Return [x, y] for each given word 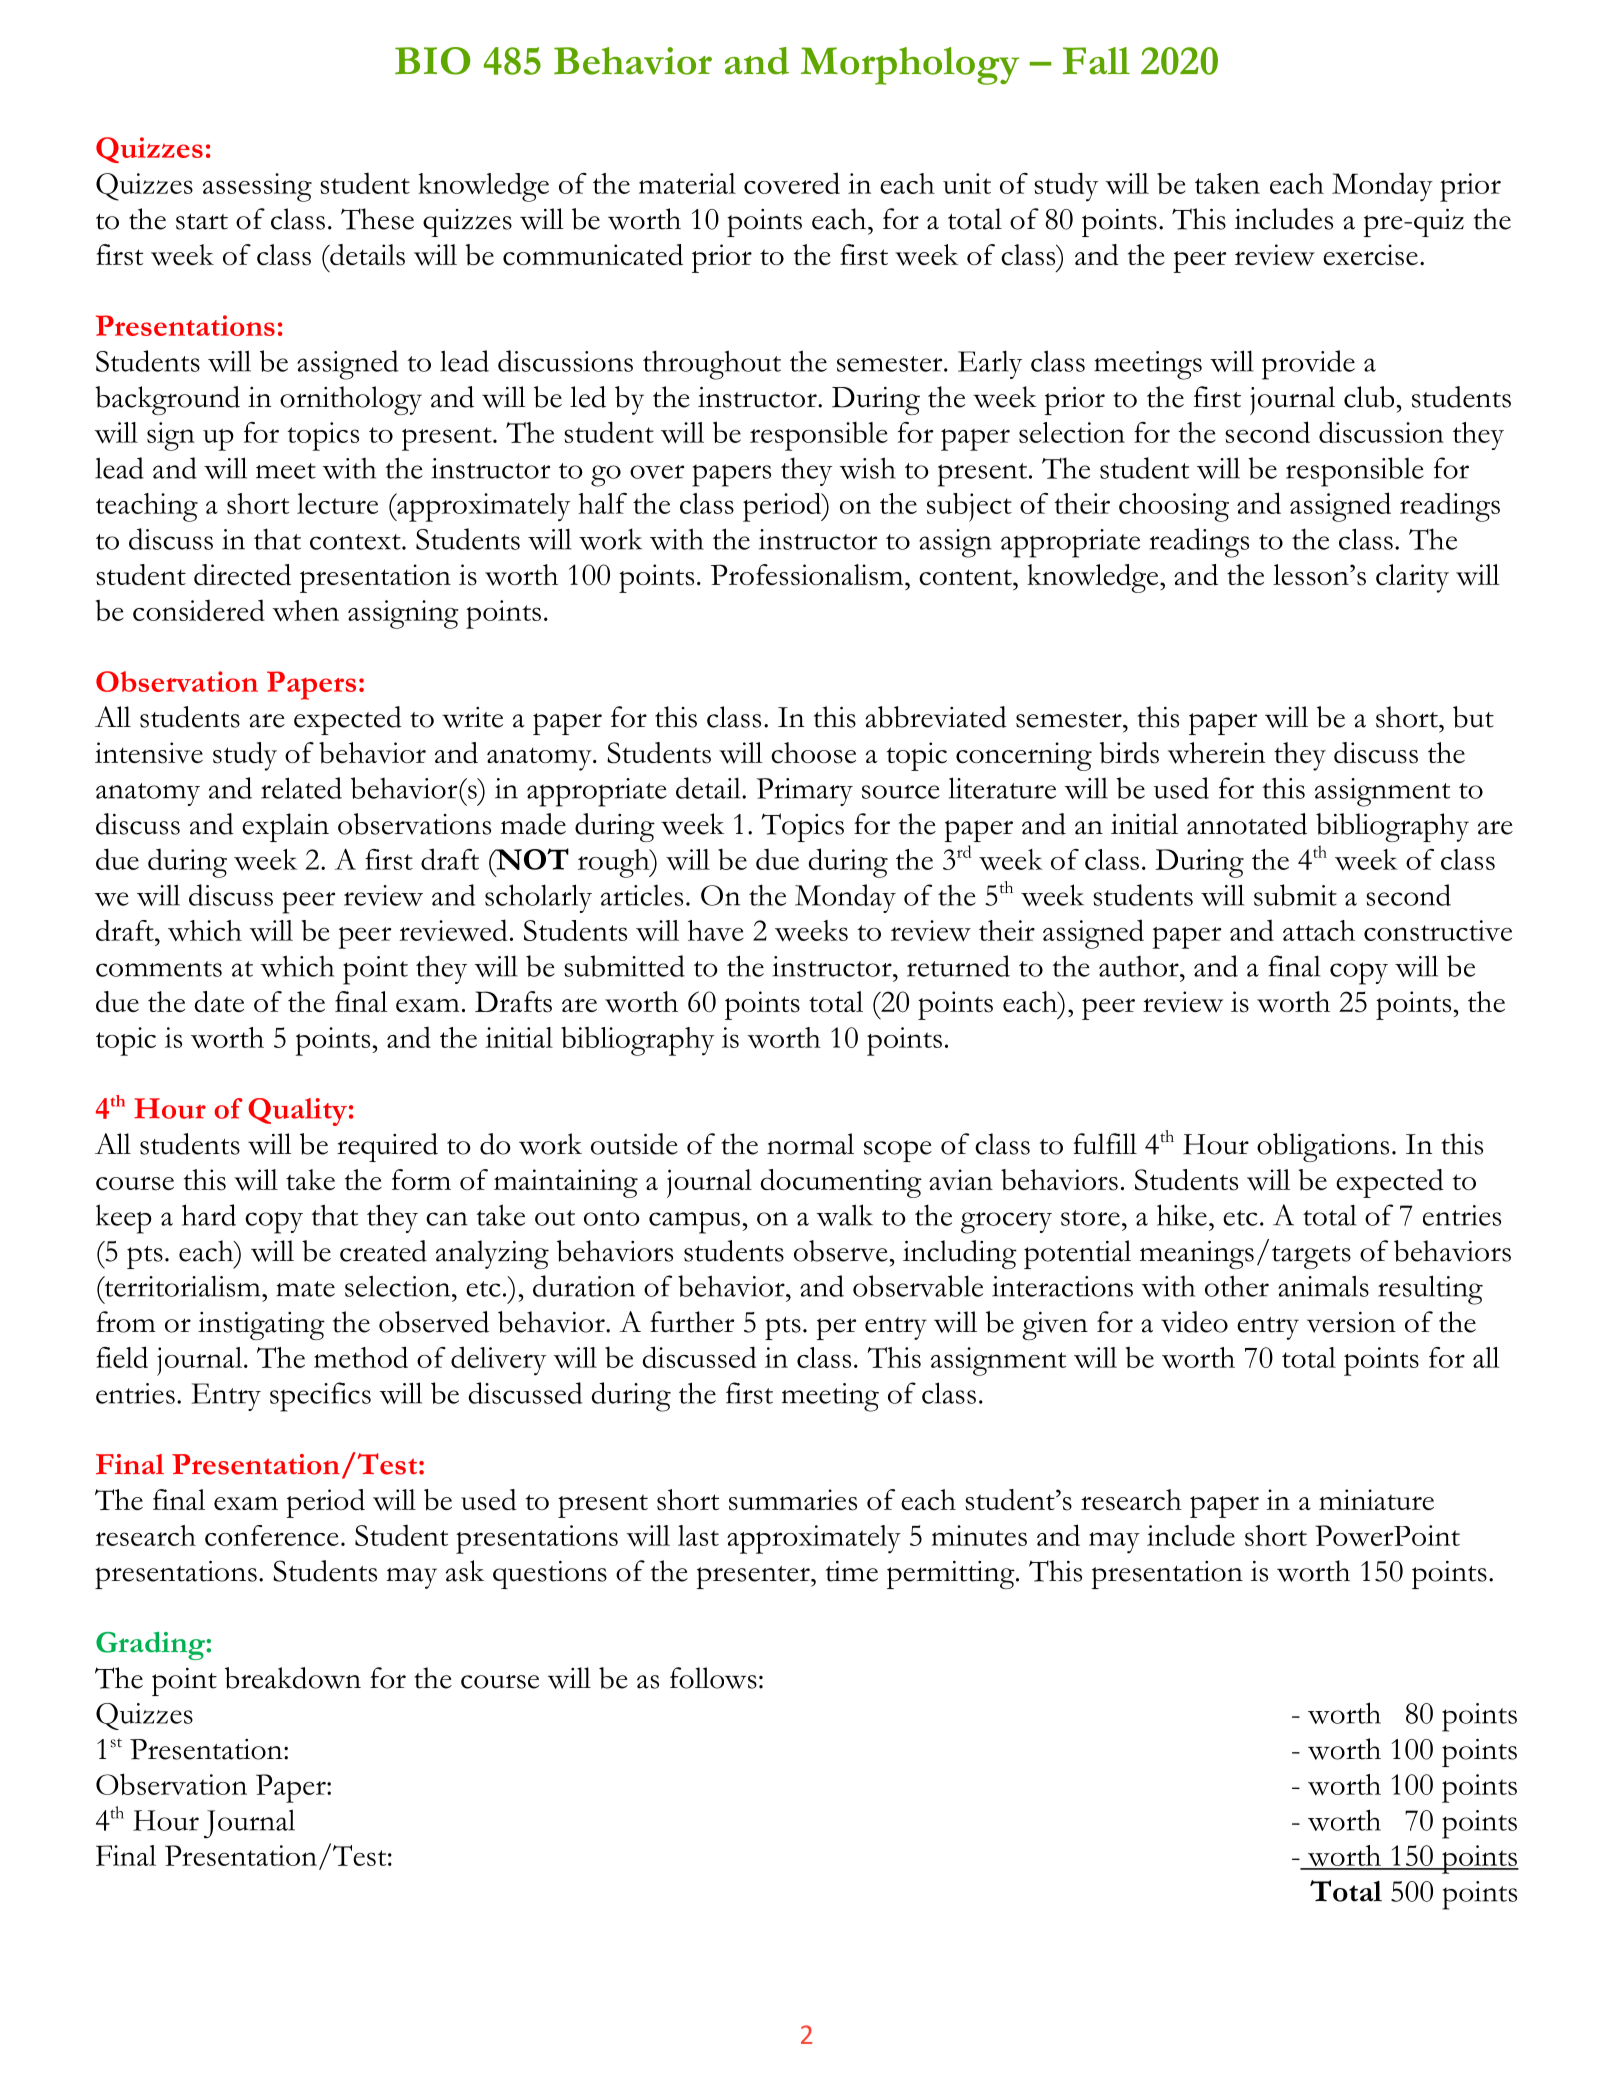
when [305, 610]
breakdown [293, 1678]
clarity [1412, 578]
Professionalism [808, 575]
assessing [257, 187]
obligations [1323, 1147]
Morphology [910, 66]
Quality [297, 1112]
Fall [1096, 61]
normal [810, 1144]
